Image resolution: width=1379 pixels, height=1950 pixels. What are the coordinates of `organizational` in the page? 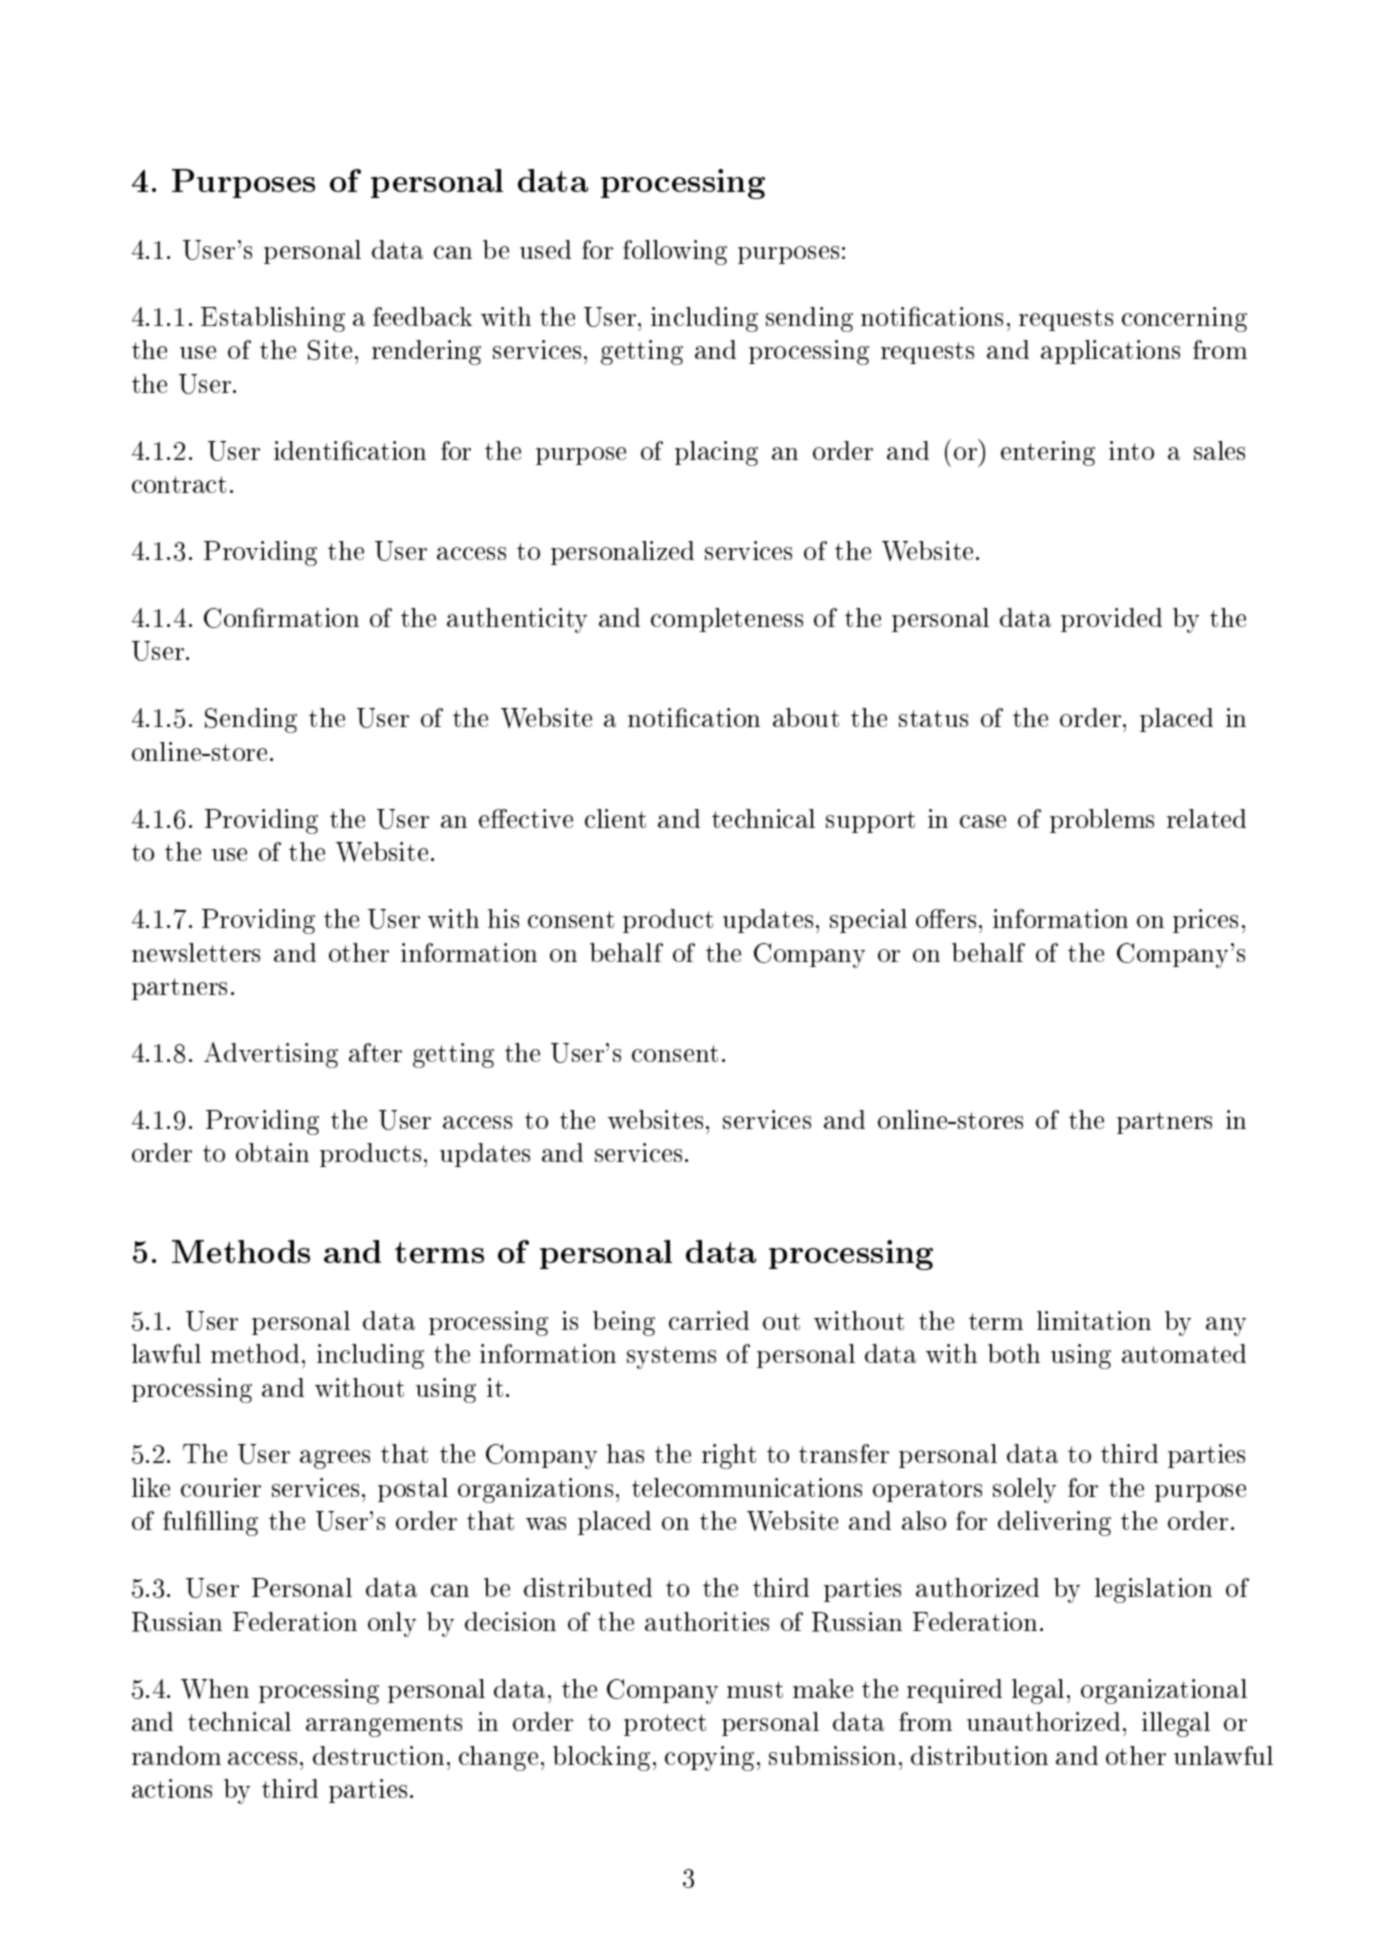 It's located at (1164, 1691).
